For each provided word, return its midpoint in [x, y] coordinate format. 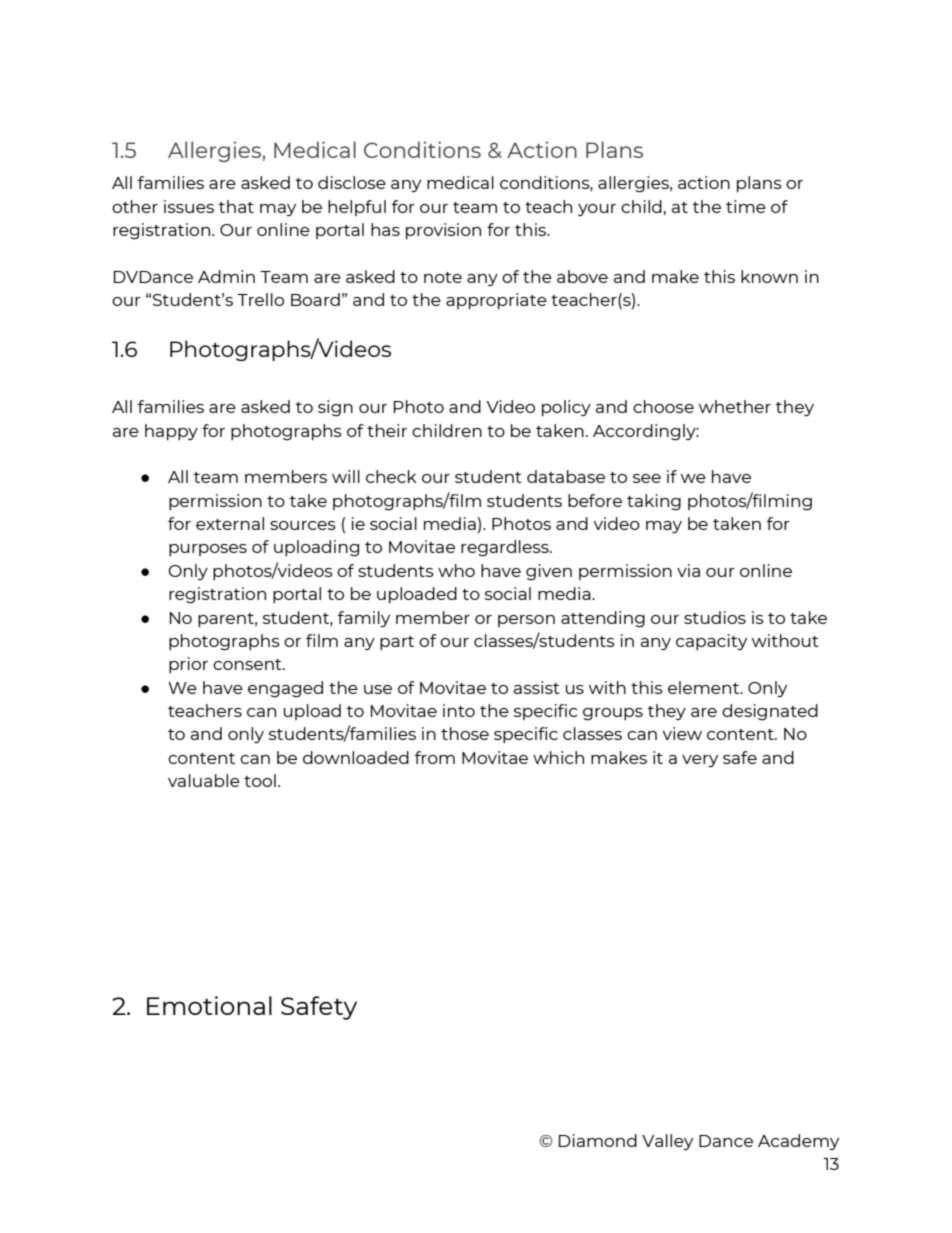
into [459, 710]
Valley [667, 1142]
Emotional [209, 1005]
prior [188, 665]
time [746, 206]
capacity [711, 642]
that [236, 206]
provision [443, 231]
